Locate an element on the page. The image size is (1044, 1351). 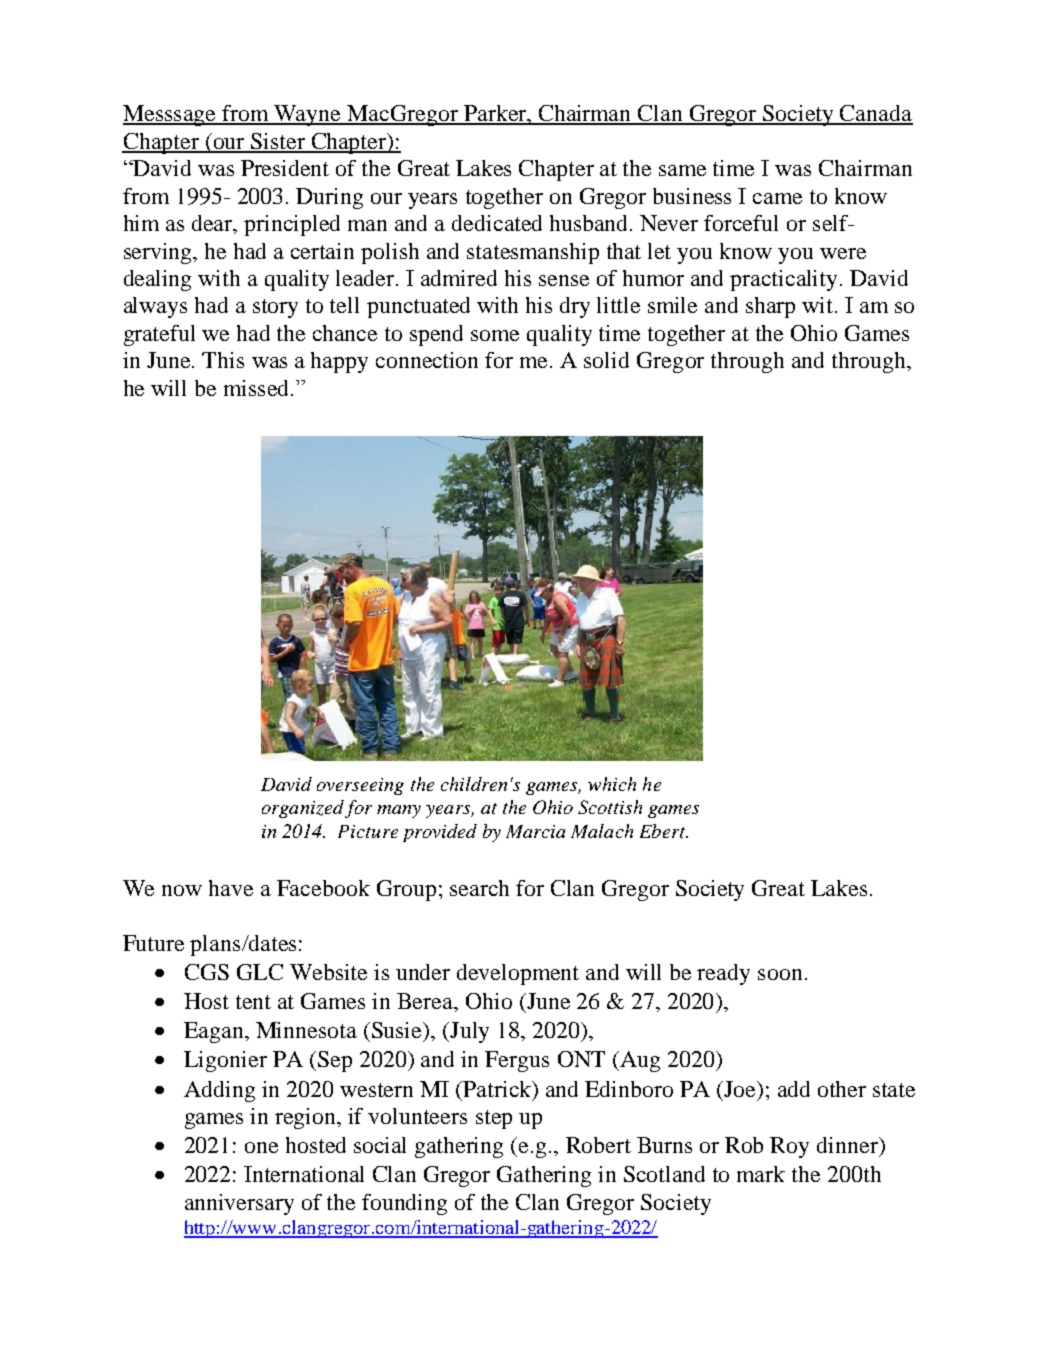
anniversary is located at coordinates (239, 1204).
